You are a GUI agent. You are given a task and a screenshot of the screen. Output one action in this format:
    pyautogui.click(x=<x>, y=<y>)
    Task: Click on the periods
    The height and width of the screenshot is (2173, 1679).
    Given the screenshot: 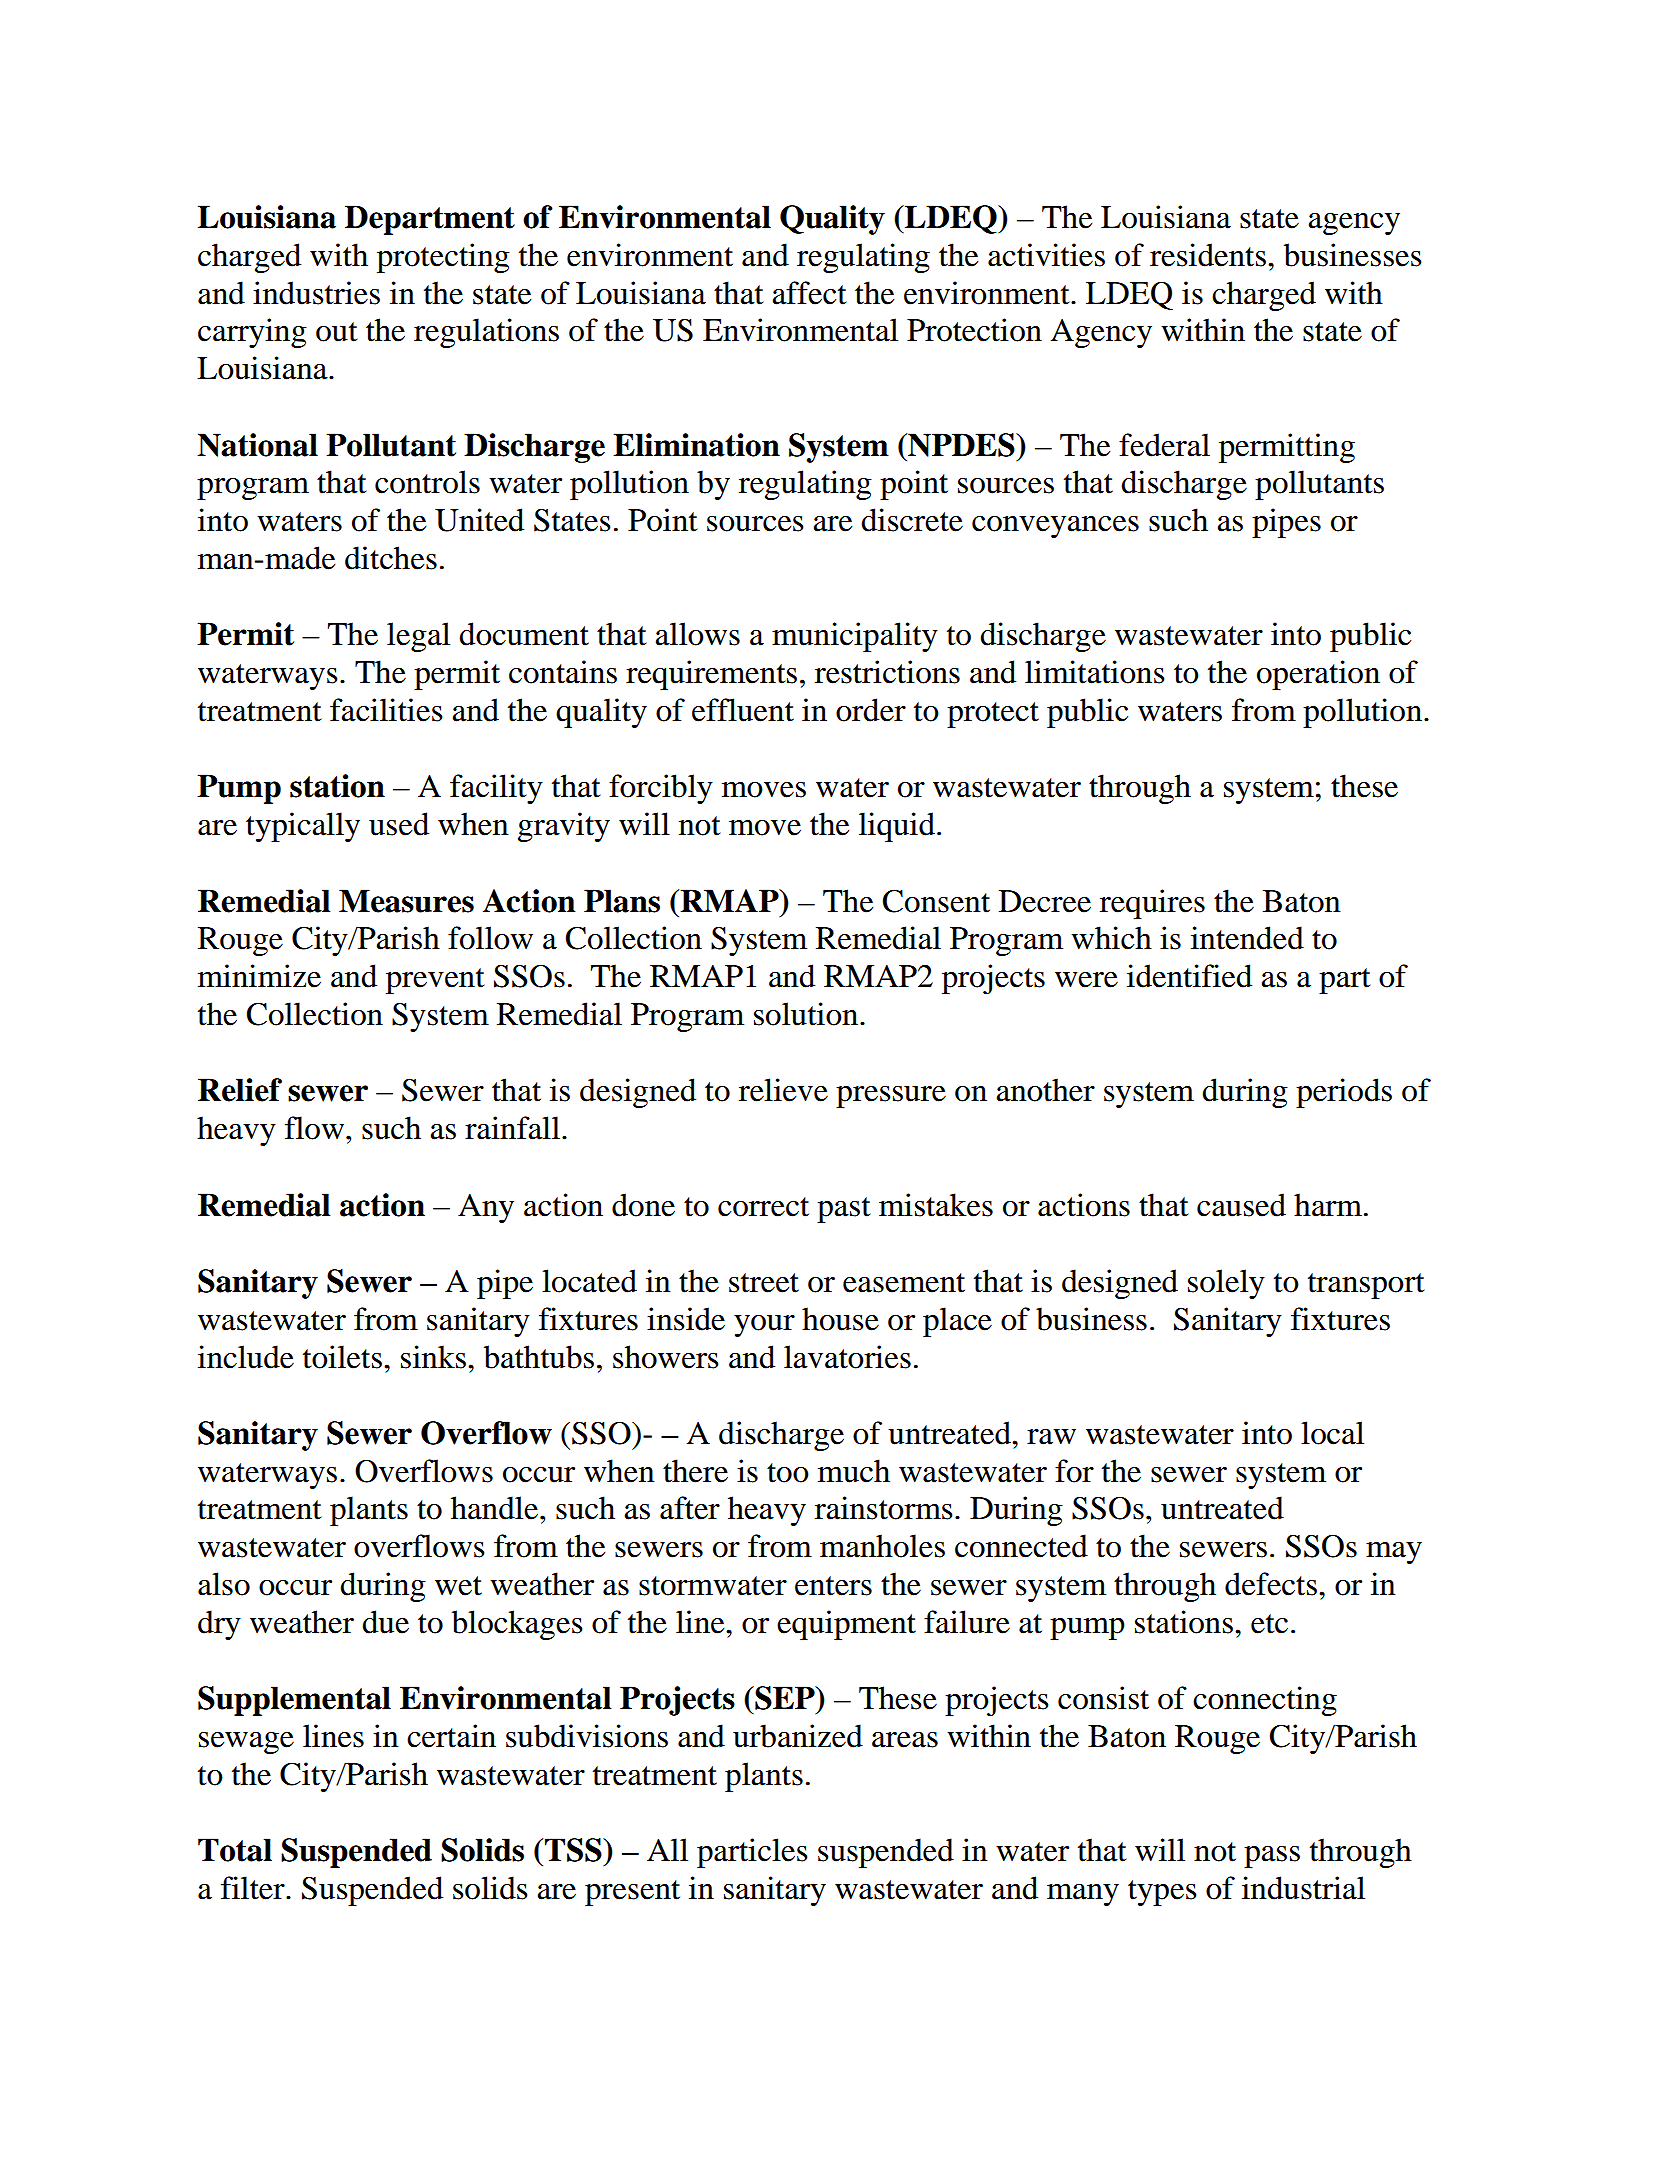 What is the action you would take?
    pyautogui.click(x=1344, y=1093)
